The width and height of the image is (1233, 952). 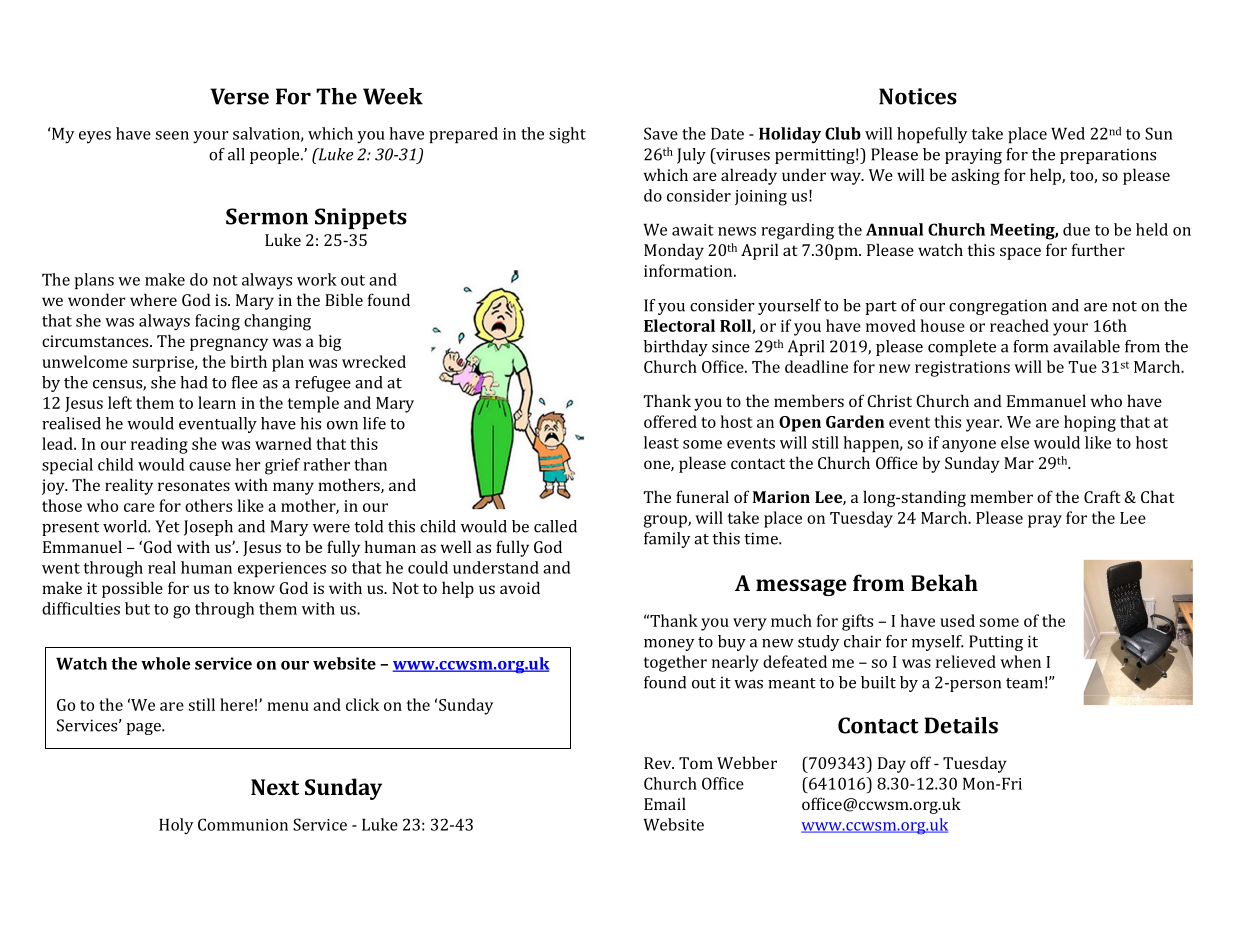 What do you see at coordinates (520, 587) in the image?
I see `avoid` at bounding box center [520, 587].
